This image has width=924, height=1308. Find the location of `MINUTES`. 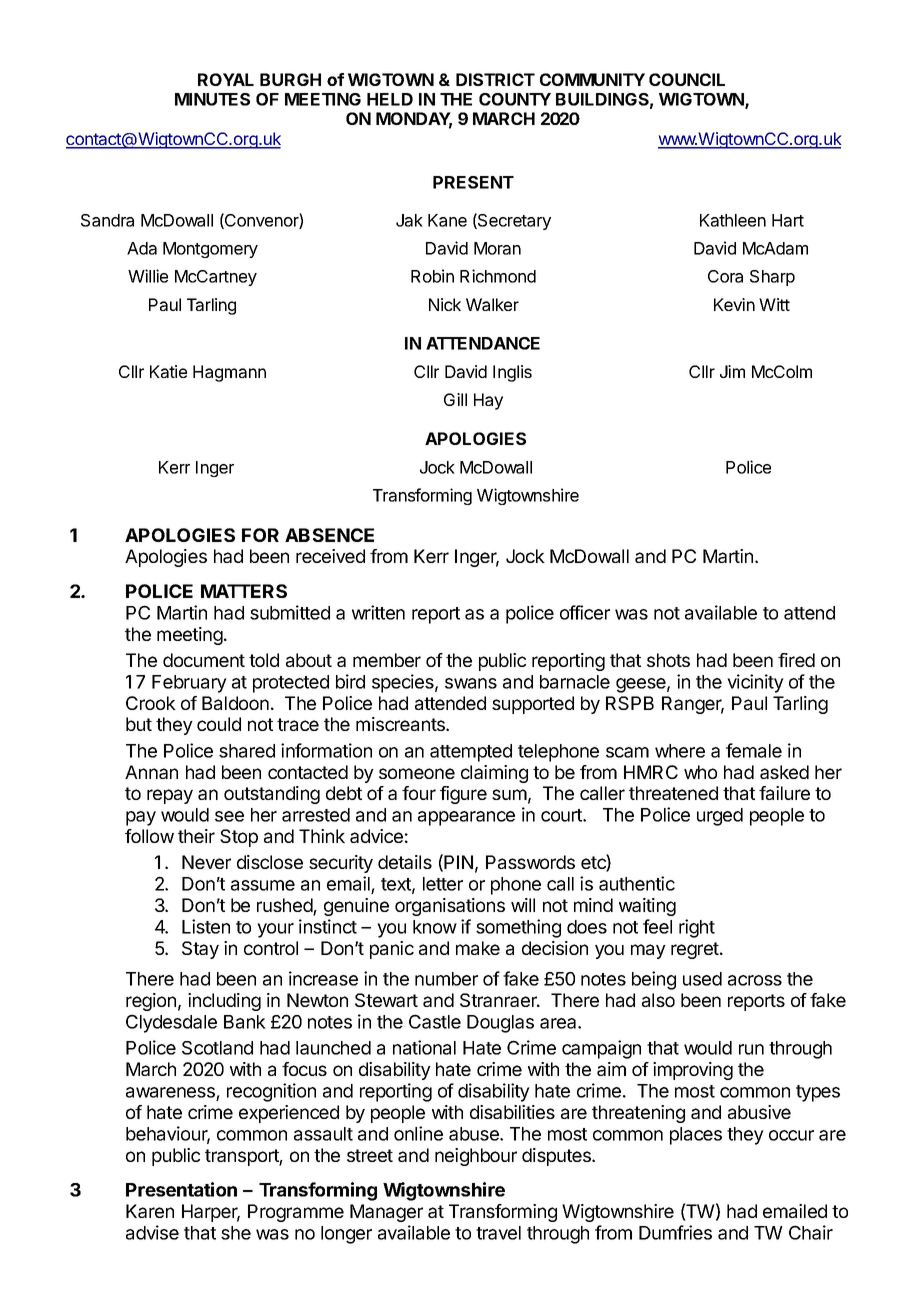

MINUTES is located at coordinates (212, 99).
